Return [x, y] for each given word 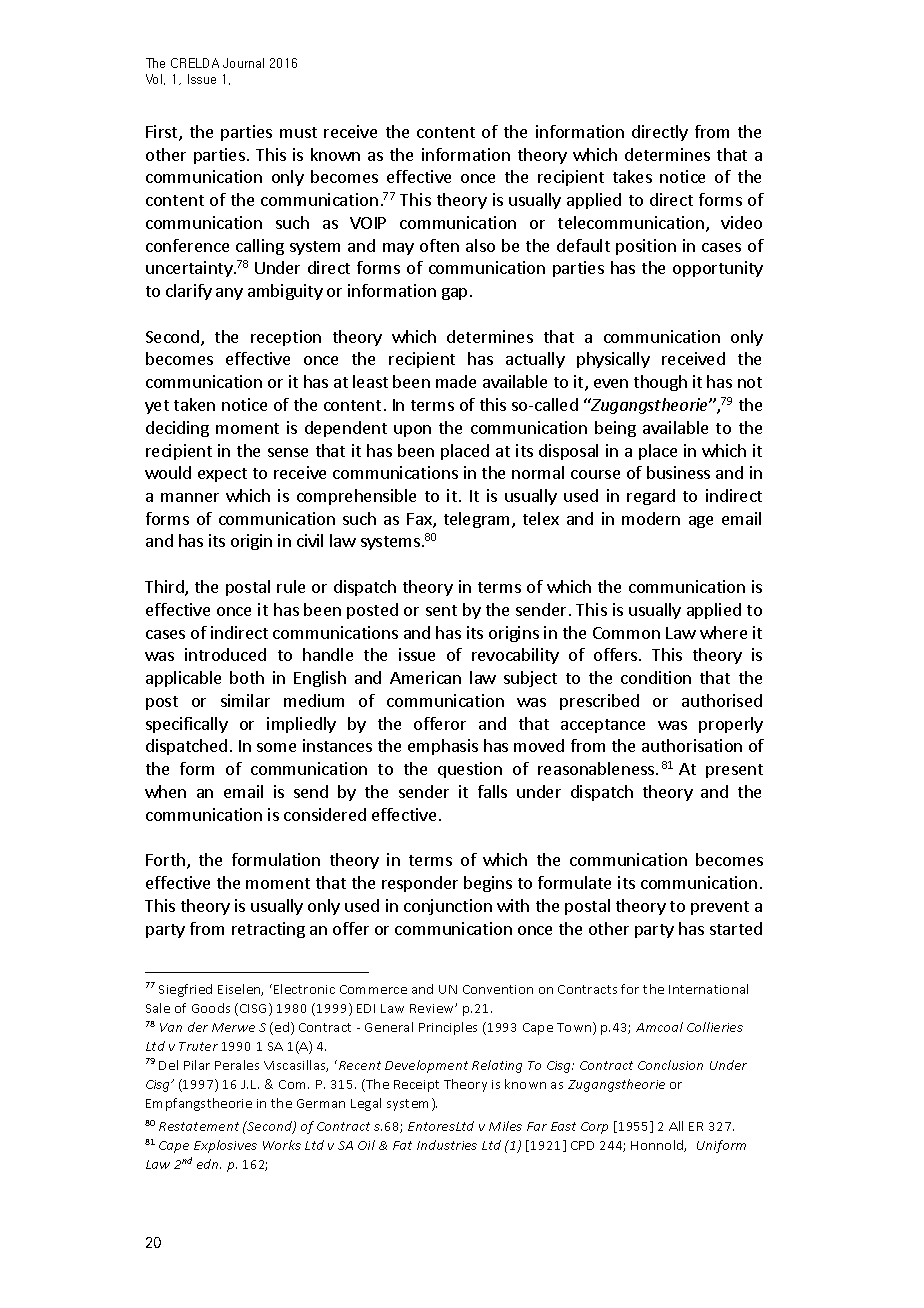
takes [632, 176]
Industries [447, 1145]
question [470, 770]
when [165, 791]
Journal [243, 63]
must [298, 132]
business [678, 472]
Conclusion [670, 1065]
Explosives [225, 1146]
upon [412, 431]
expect [222, 475]
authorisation [692, 745]
